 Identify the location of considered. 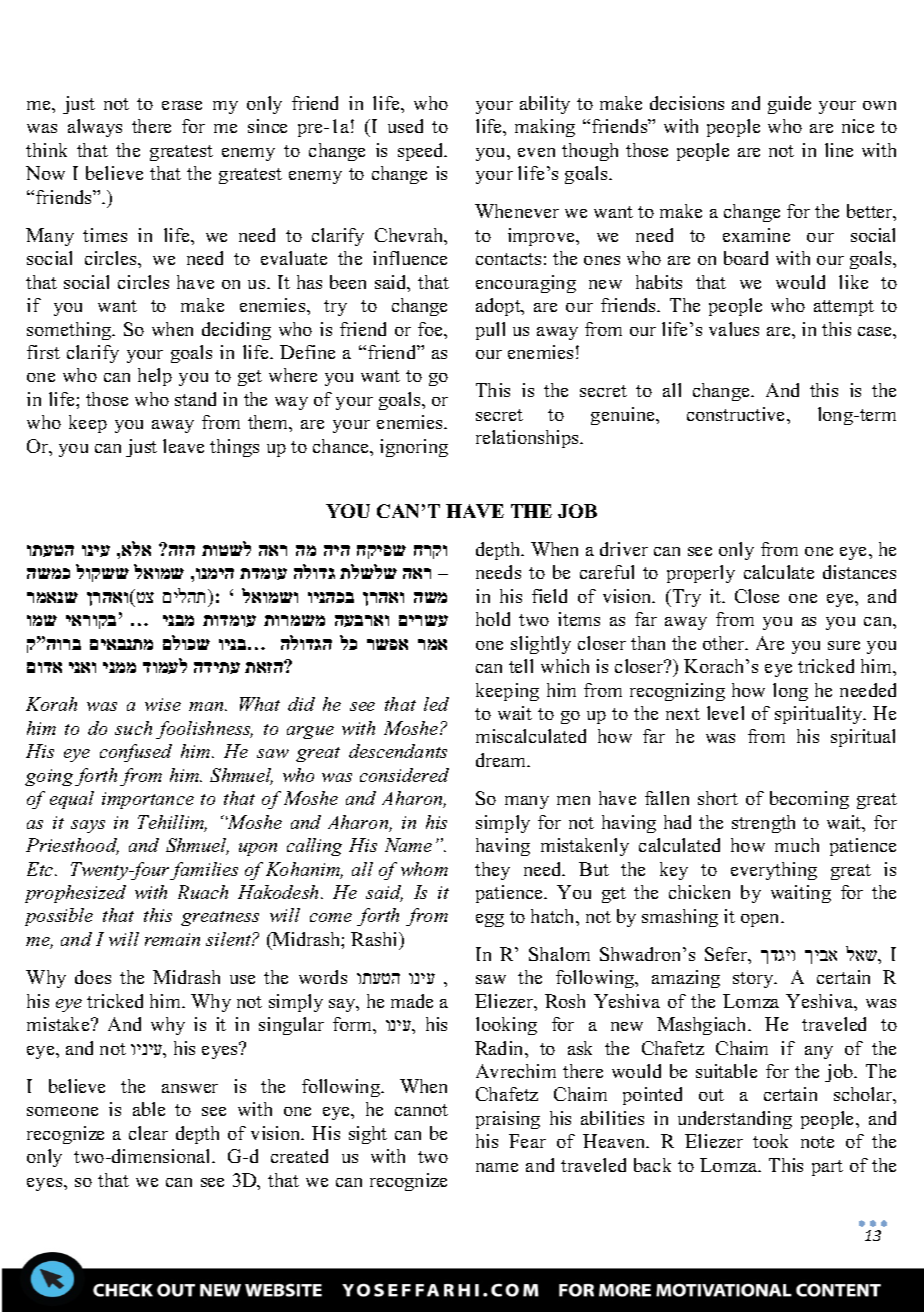
(404, 775).
